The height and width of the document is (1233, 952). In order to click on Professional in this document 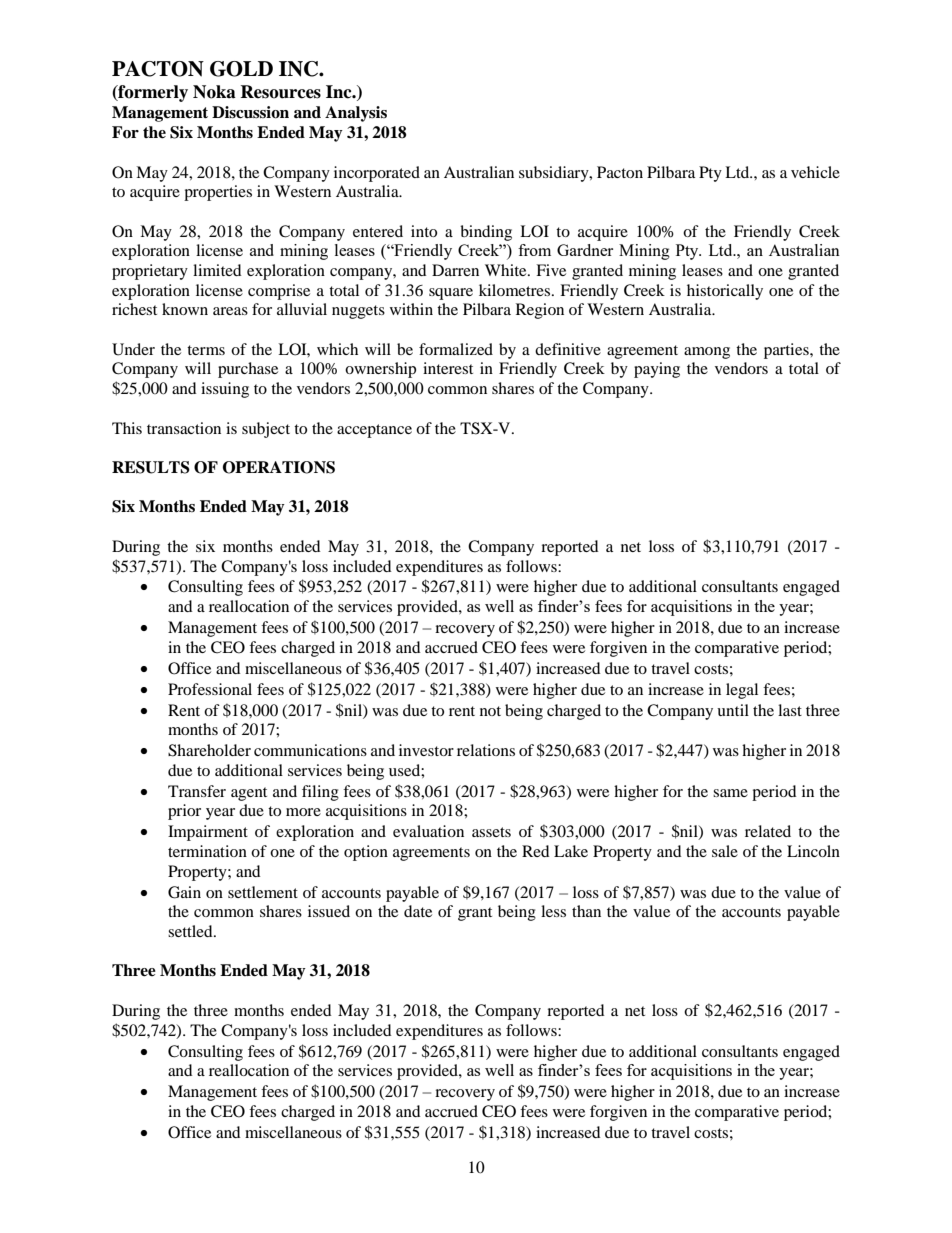, I will do `click(210, 689)`.
